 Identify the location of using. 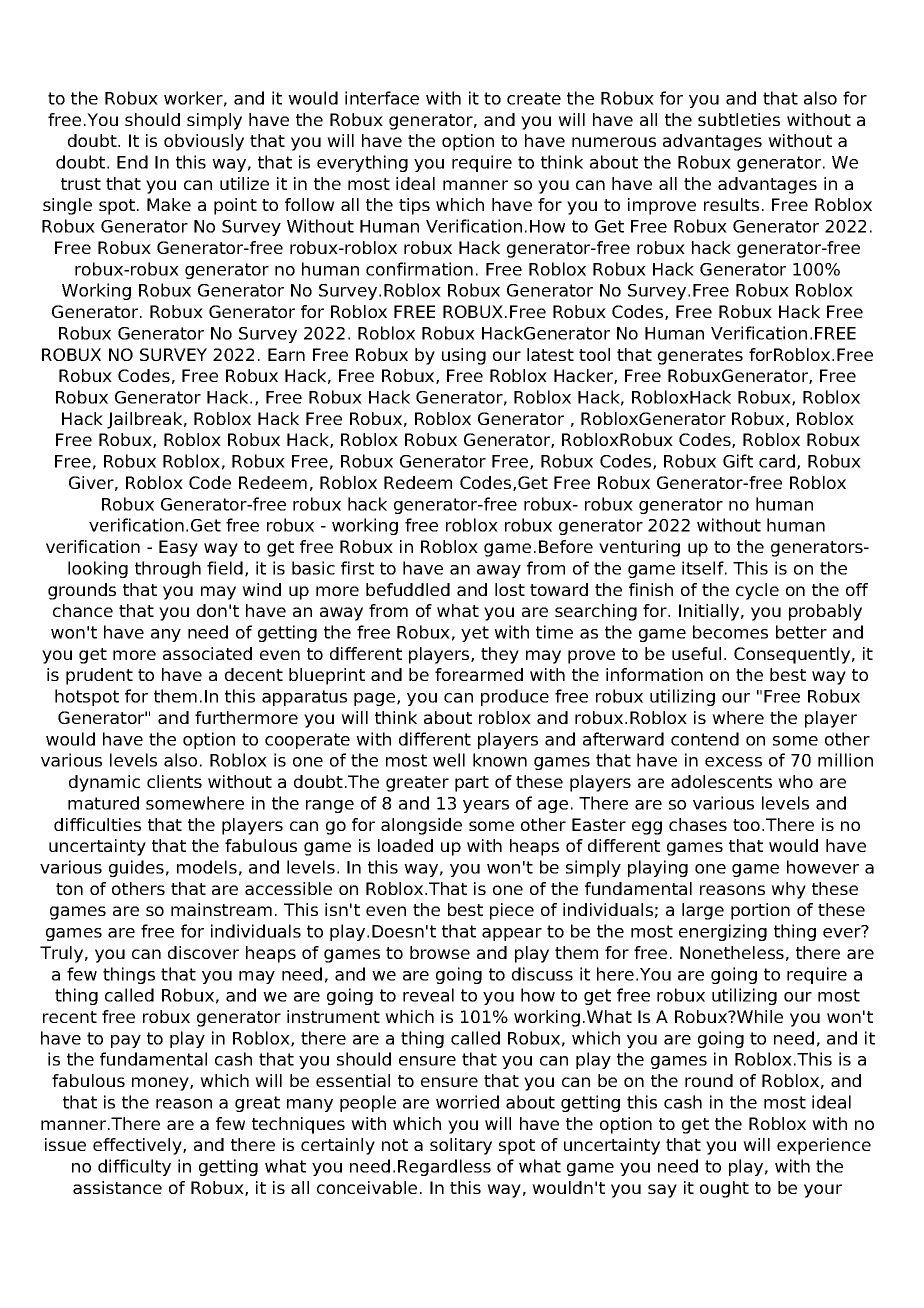
(464, 356).
